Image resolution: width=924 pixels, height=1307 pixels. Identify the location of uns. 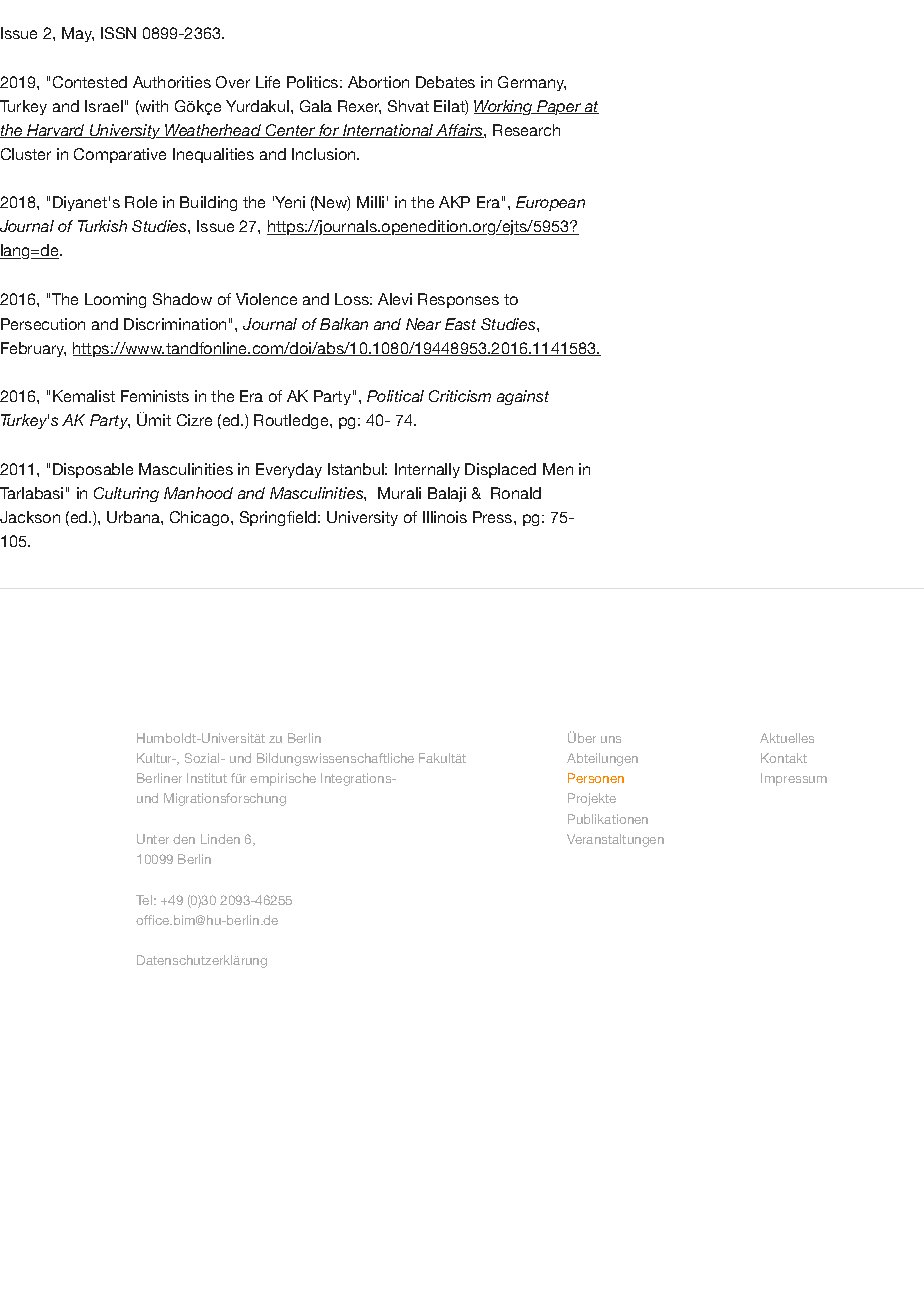
(611, 739).
